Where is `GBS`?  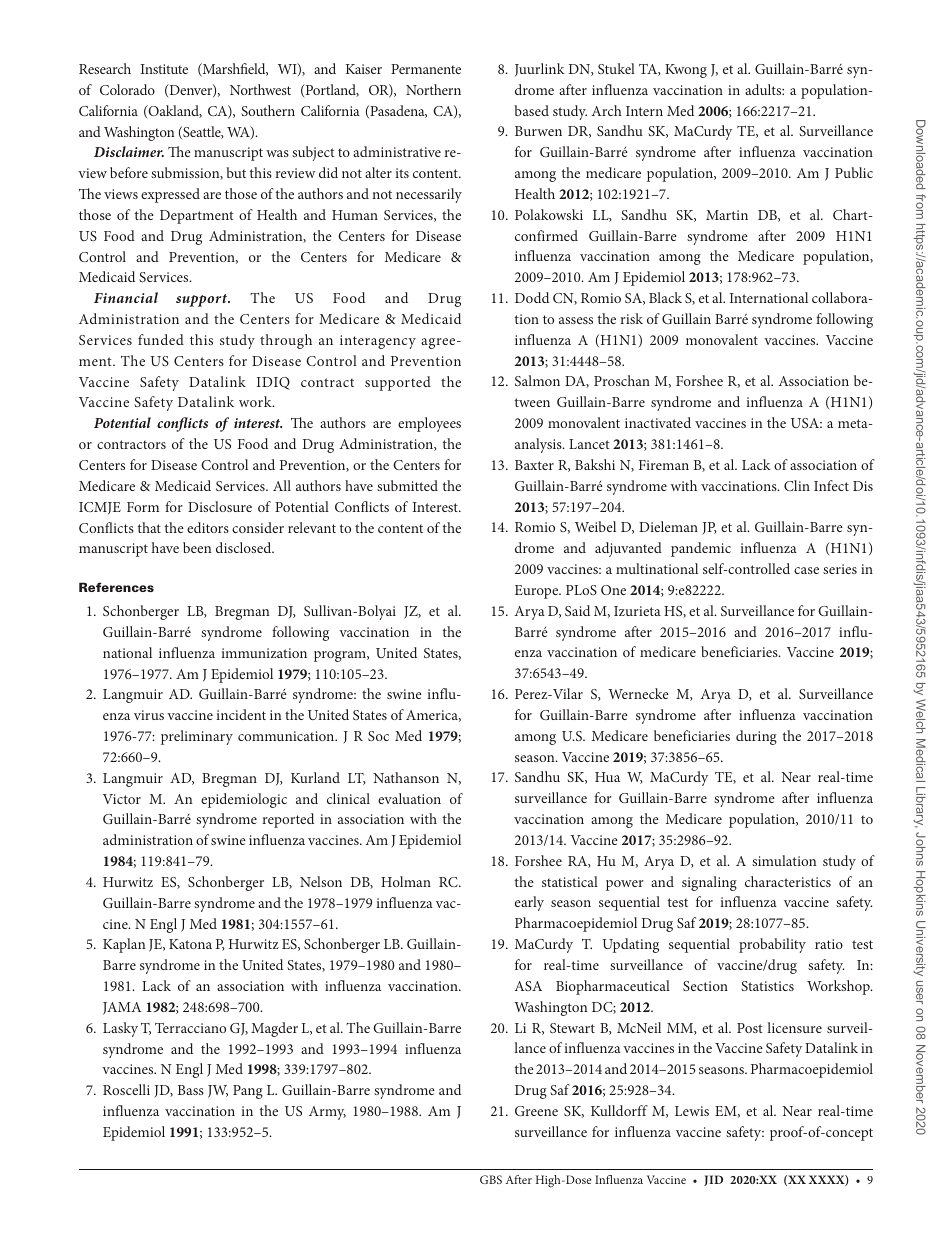 GBS is located at coordinates (491, 1179).
